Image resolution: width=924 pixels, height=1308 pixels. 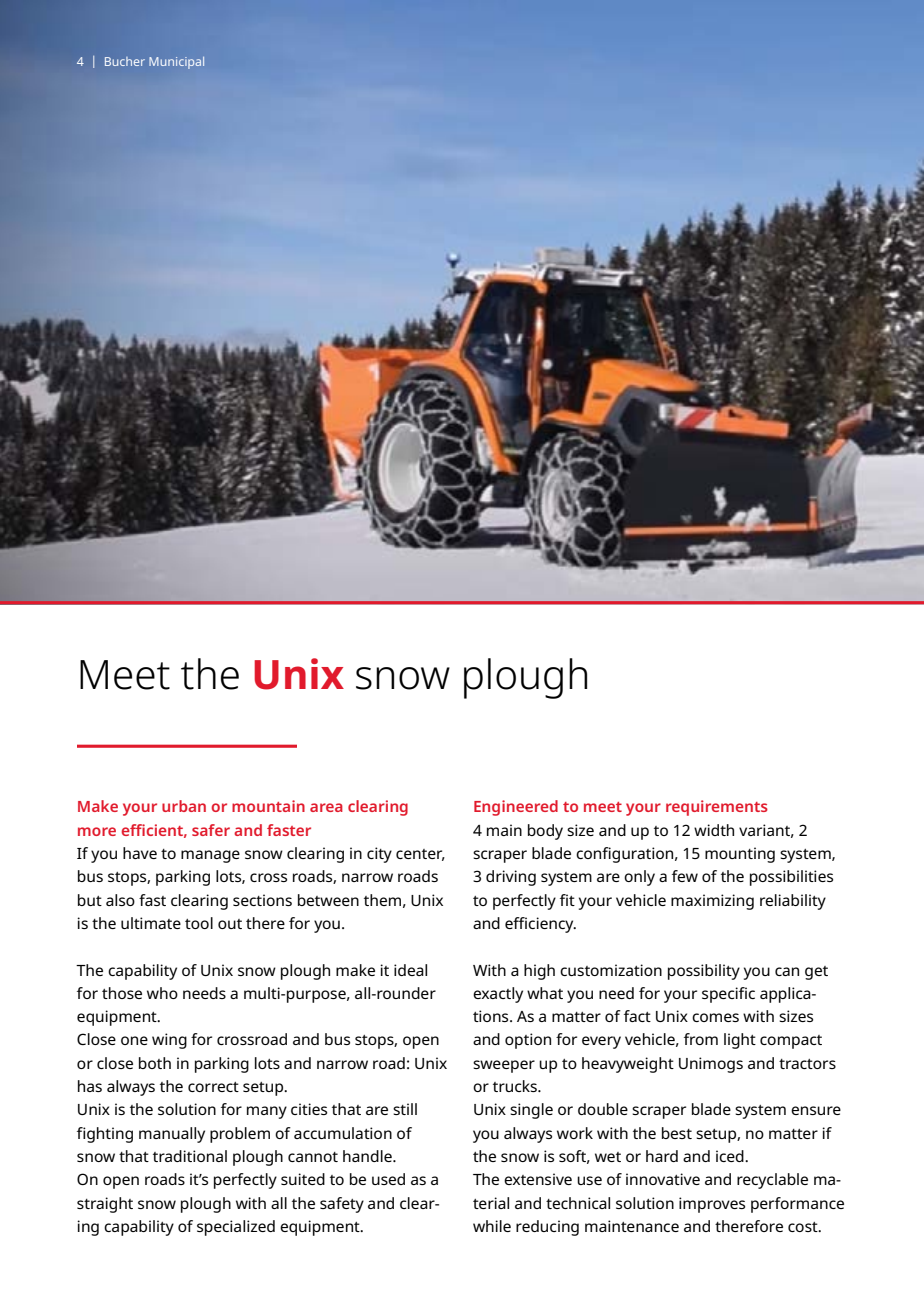 What do you see at coordinates (176, 63) in the screenshot?
I see `Municipal` at bounding box center [176, 63].
